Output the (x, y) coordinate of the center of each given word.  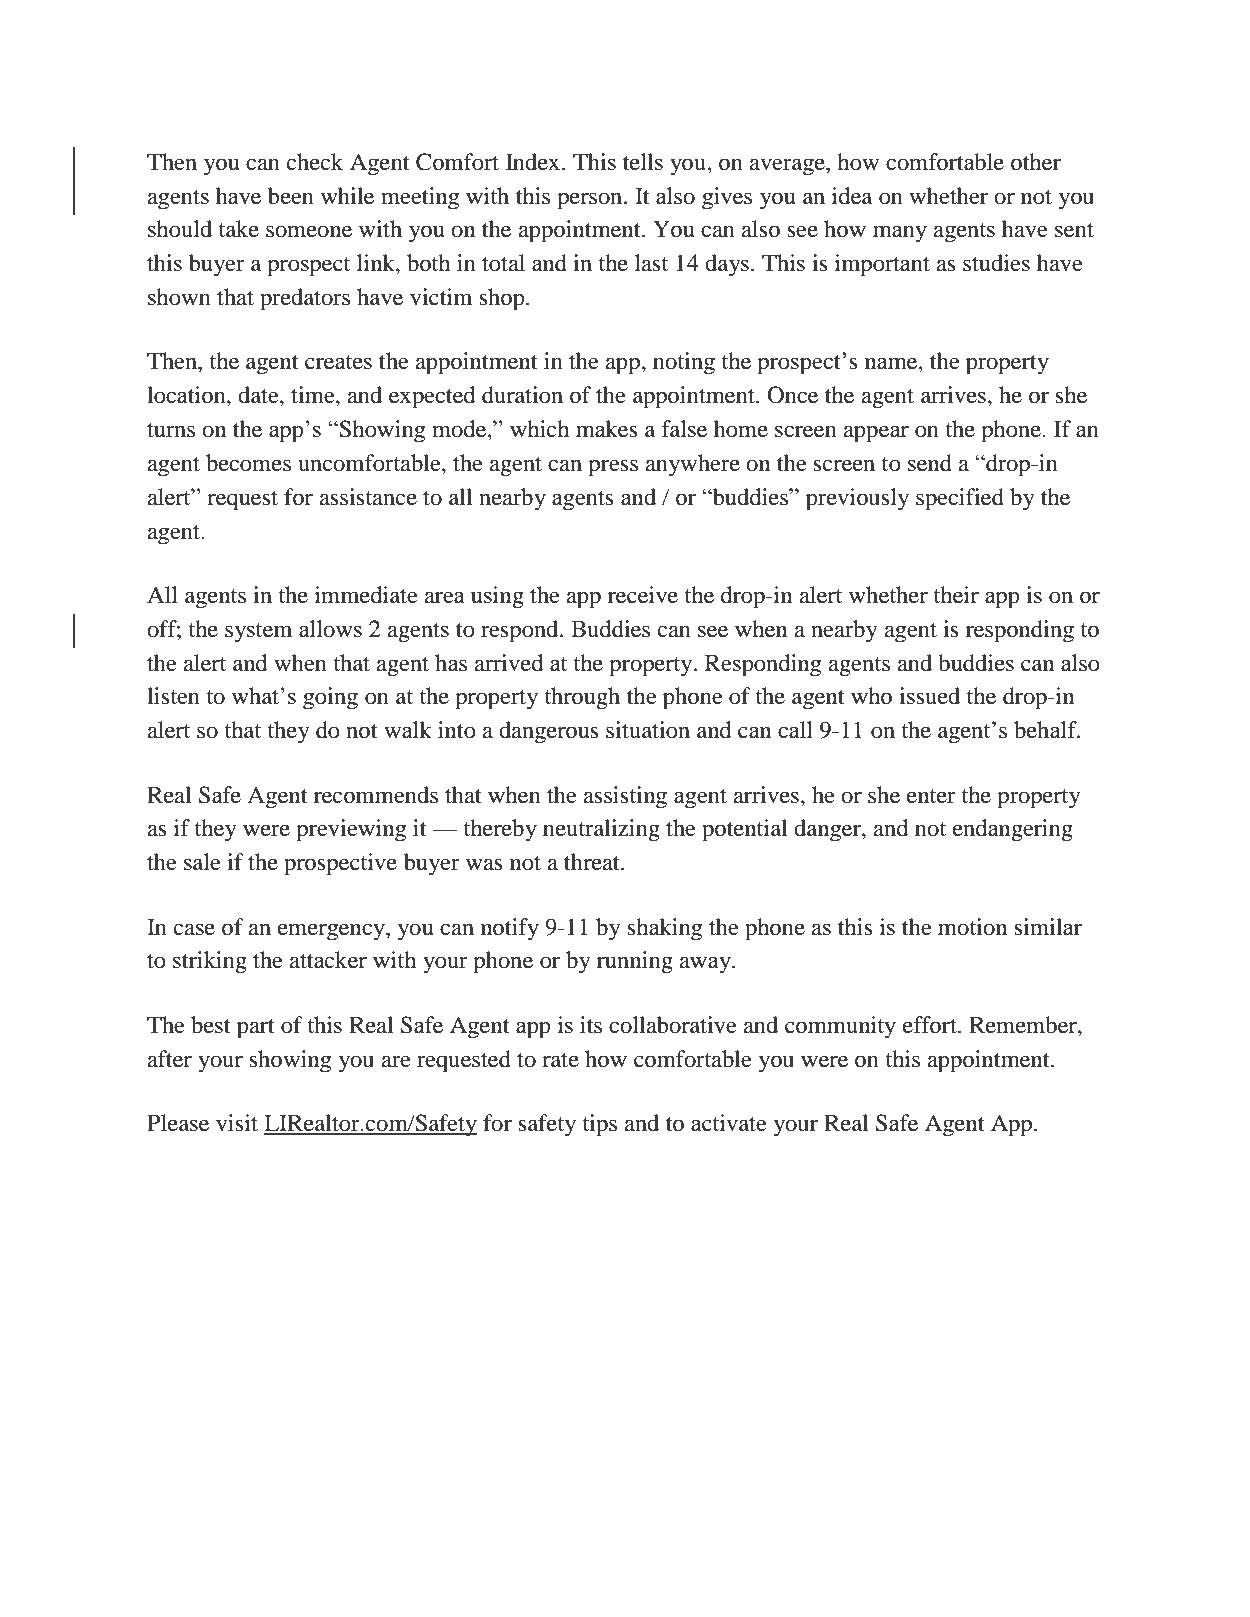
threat (593, 862)
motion (972, 927)
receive (643, 595)
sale (202, 862)
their (956, 595)
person (591, 201)
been (291, 196)
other (1036, 162)
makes (607, 429)
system (258, 633)
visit (237, 1123)
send (930, 463)
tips (599, 1125)
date (259, 395)
